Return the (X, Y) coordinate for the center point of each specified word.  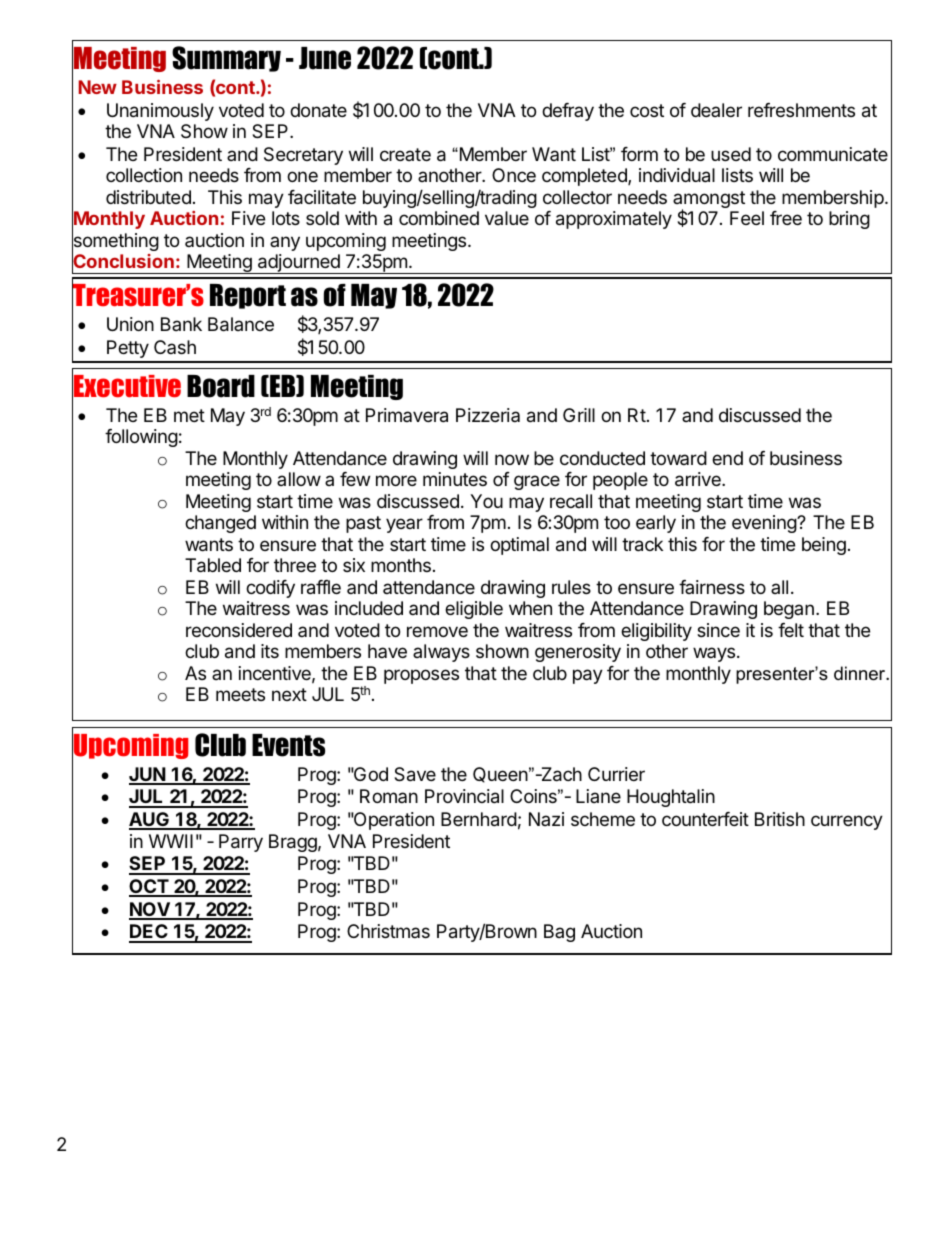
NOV (150, 910)
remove (437, 631)
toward (678, 458)
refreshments (801, 110)
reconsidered (239, 630)
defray (568, 112)
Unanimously (160, 112)
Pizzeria (488, 415)
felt (791, 630)
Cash (175, 347)
